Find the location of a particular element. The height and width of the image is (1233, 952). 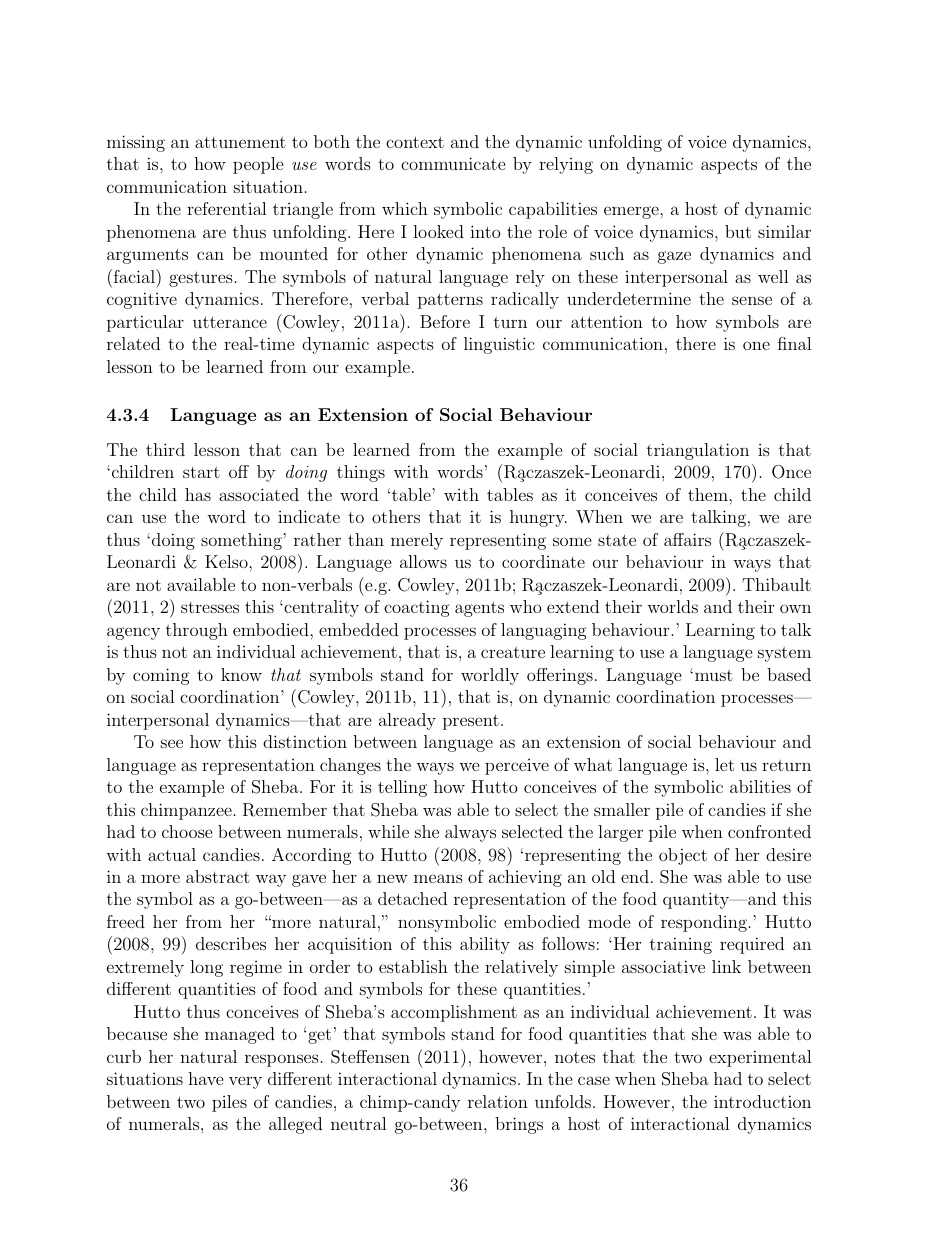

but is located at coordinates (738, 231).
